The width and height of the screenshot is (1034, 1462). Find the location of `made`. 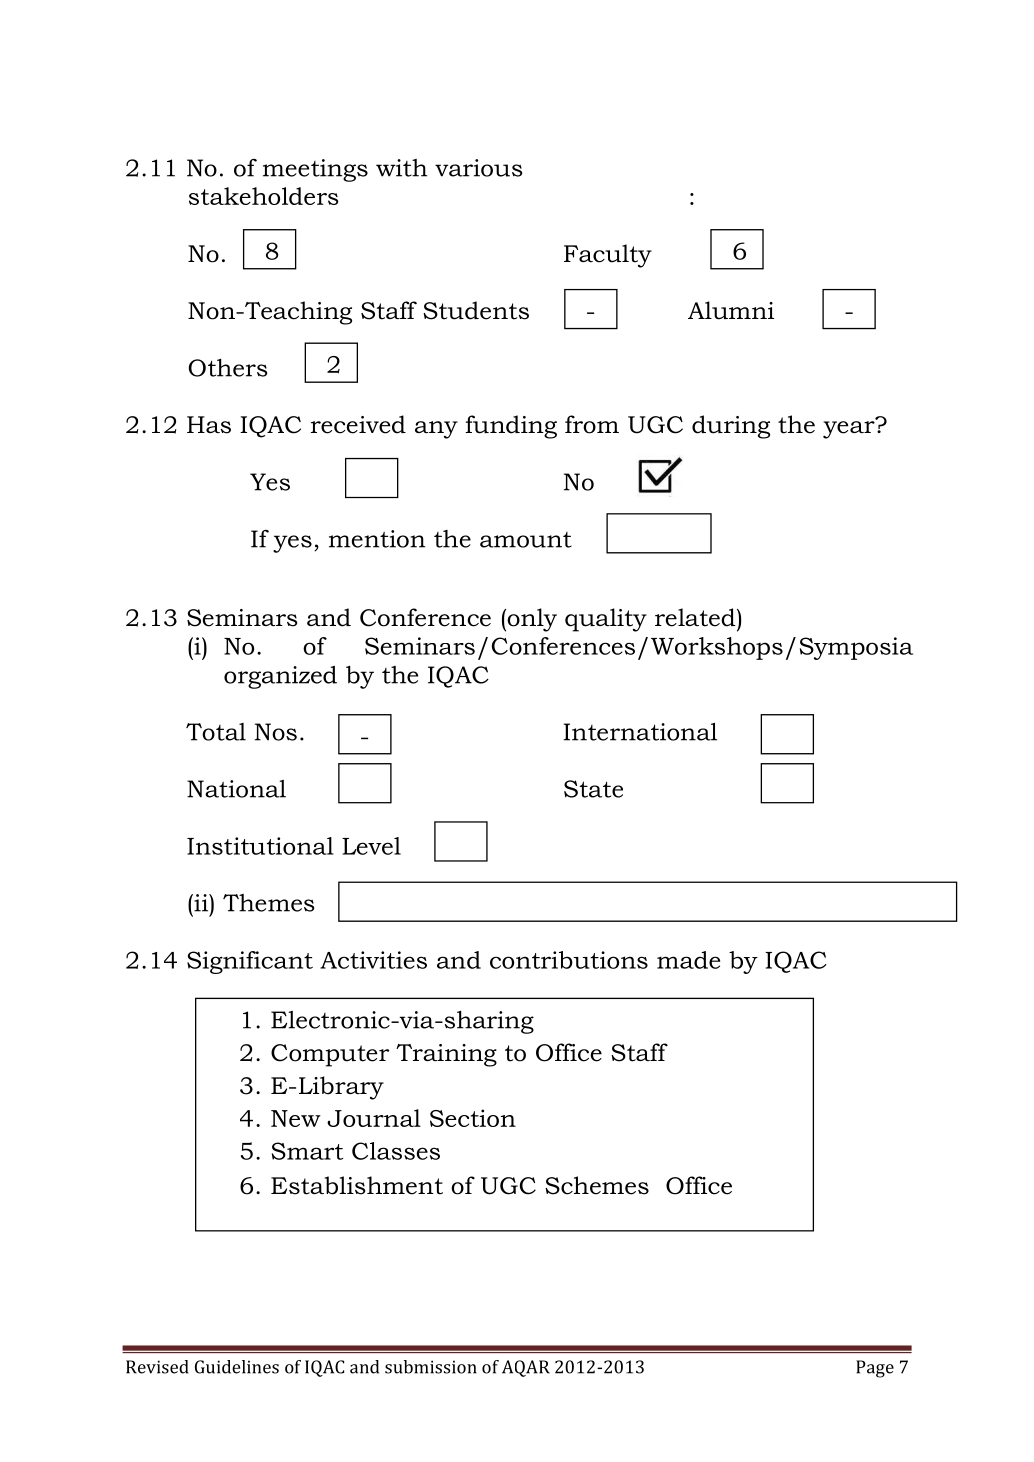

made is located at coordinates (688, 960).
